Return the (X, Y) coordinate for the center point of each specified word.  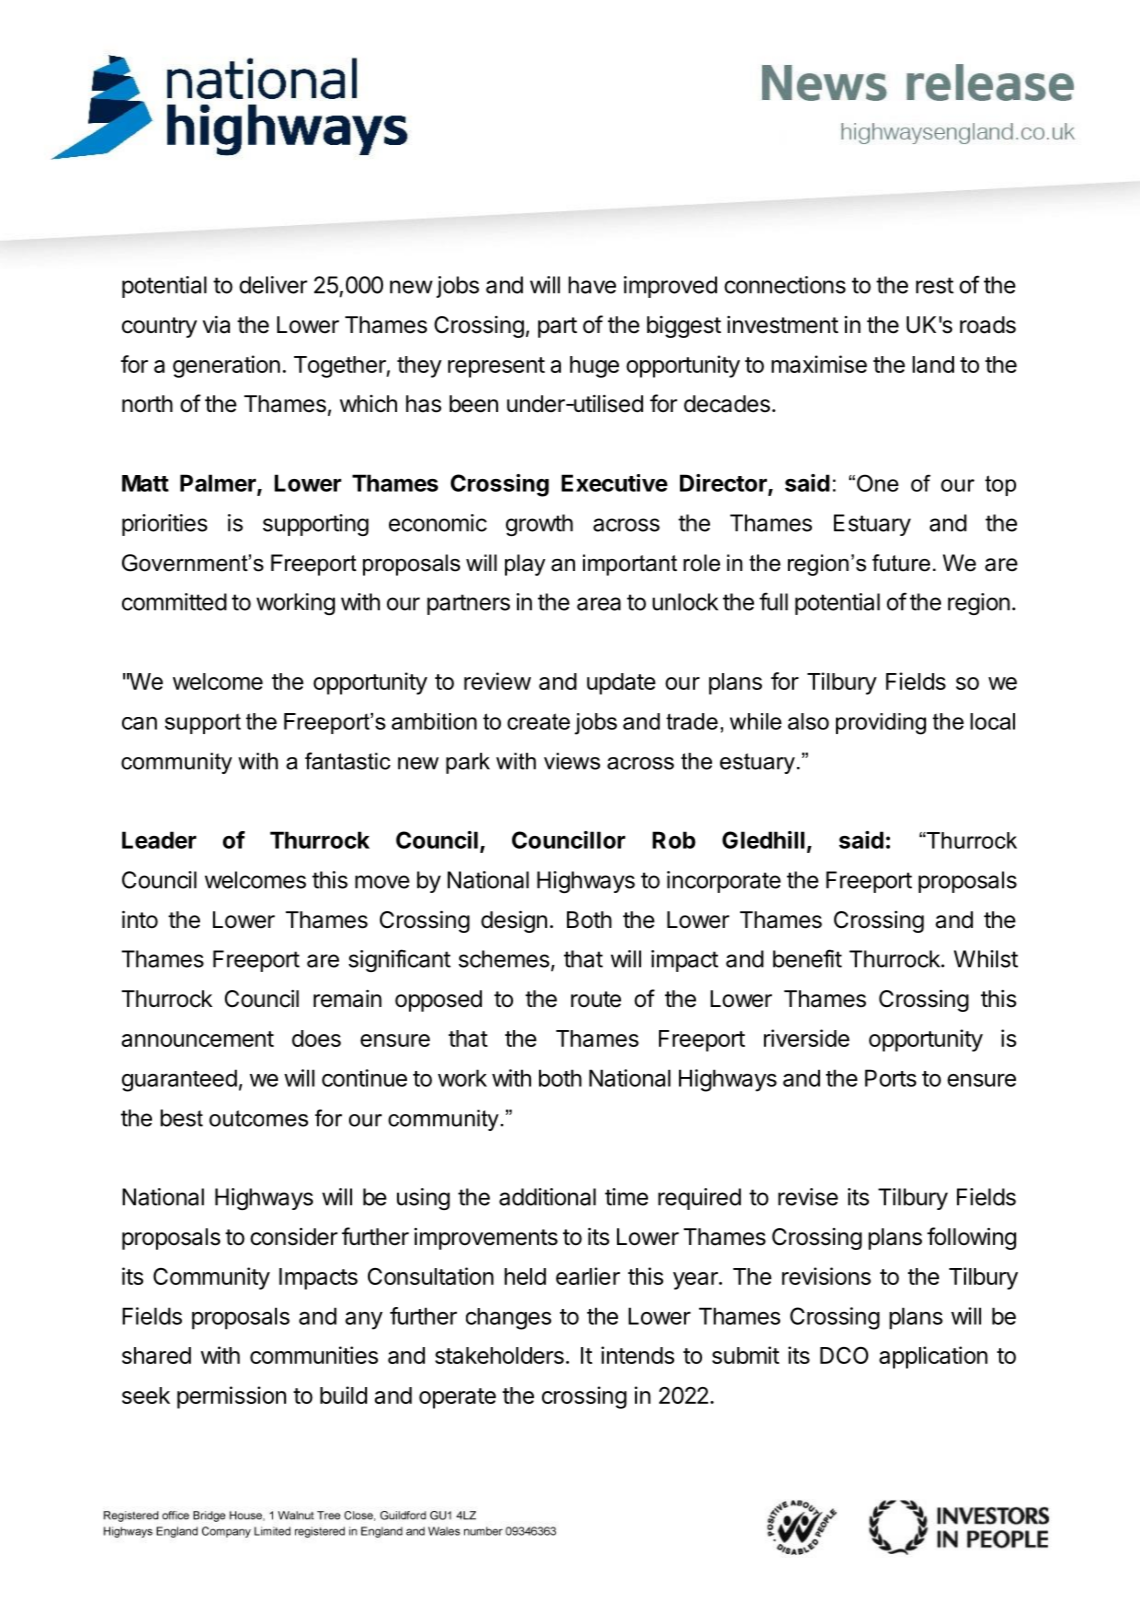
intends (637, 1355)
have (592, 285)
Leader (159, 840)
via (216, 325)
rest (935, 285)
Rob (674, 840)
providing (881, 724)
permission (231, 1397)
